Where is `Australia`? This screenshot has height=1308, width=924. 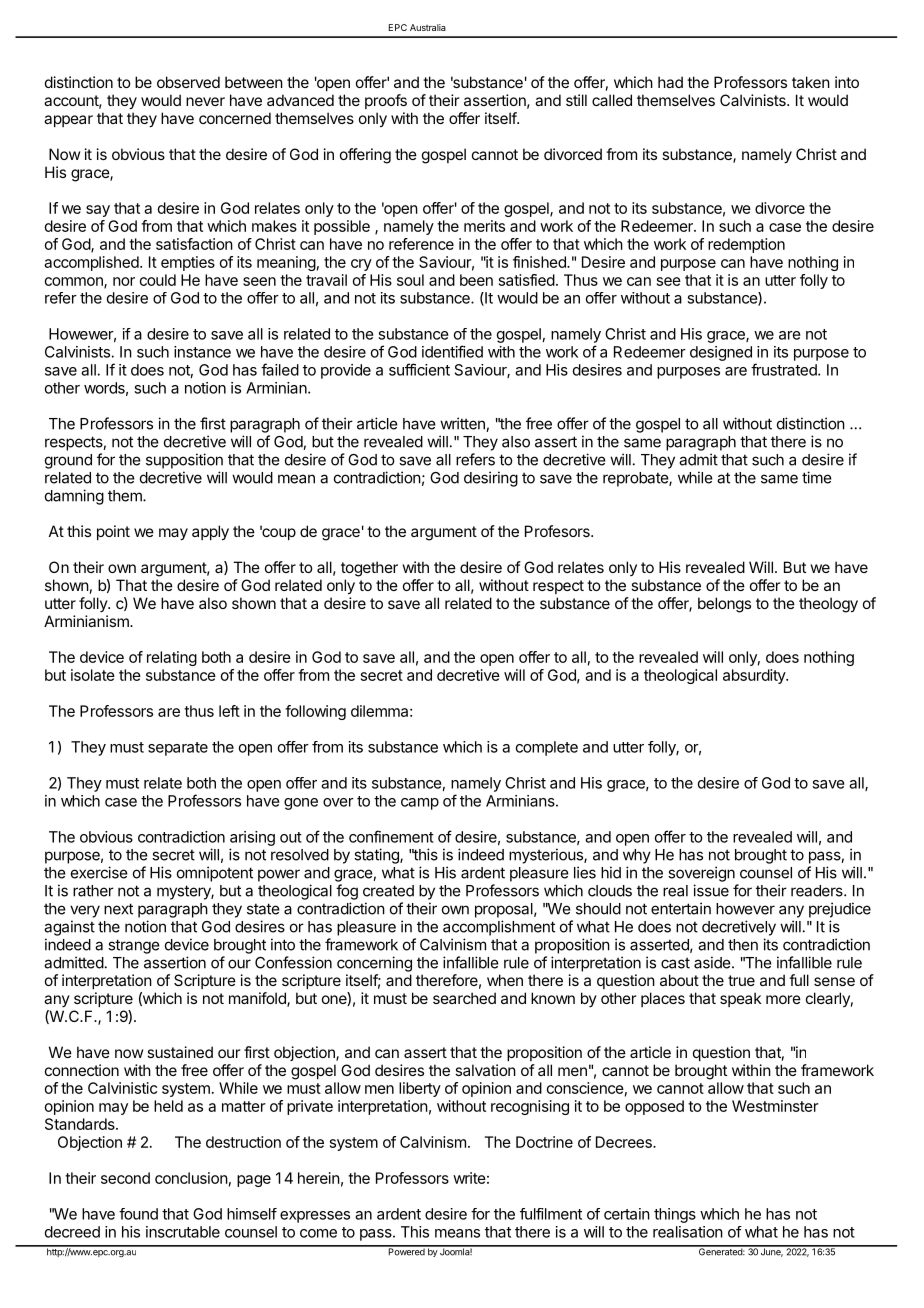 Australia is located at coordinates (428, 27).
